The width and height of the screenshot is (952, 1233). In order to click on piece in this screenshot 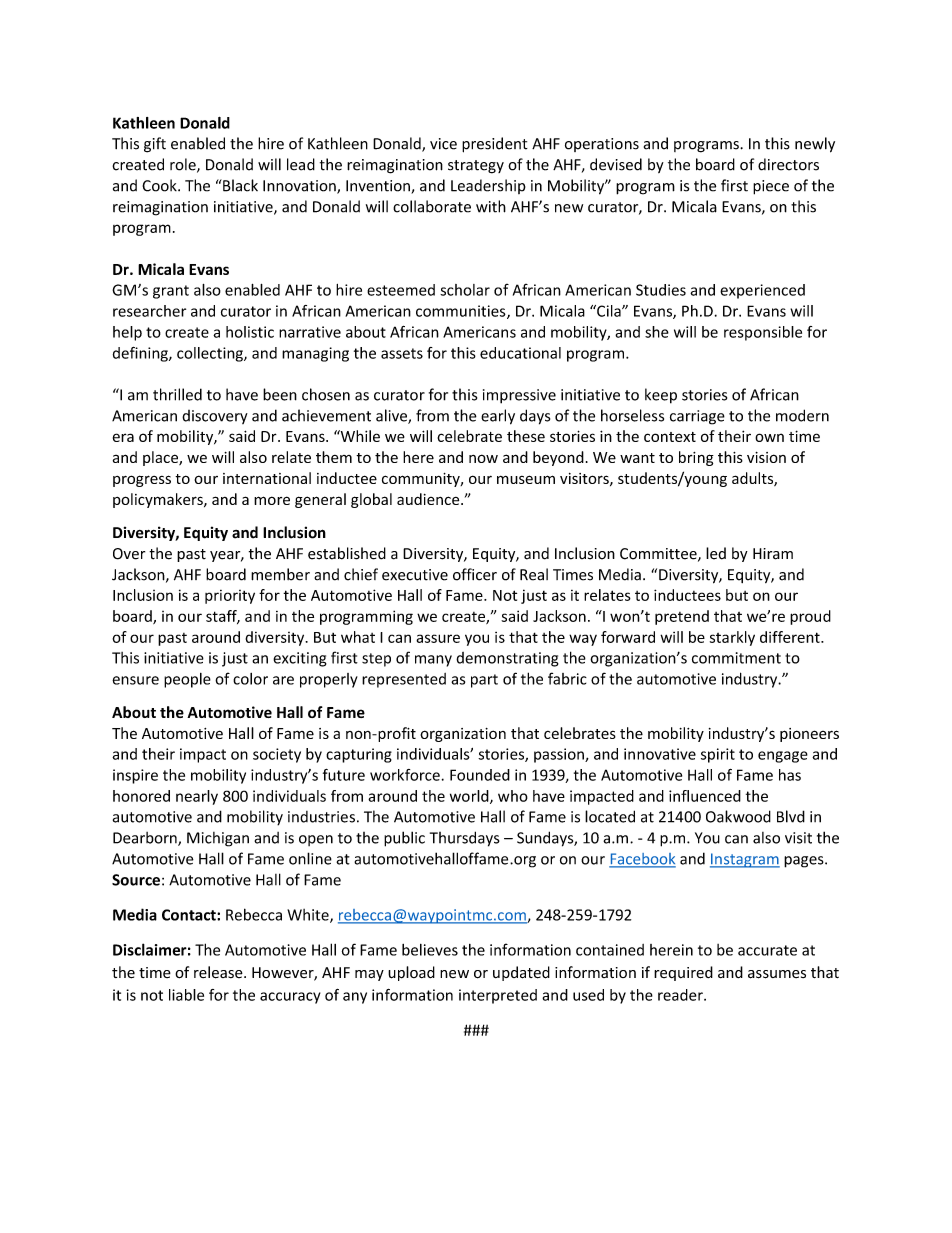, I will do `click(771, 187)`.
